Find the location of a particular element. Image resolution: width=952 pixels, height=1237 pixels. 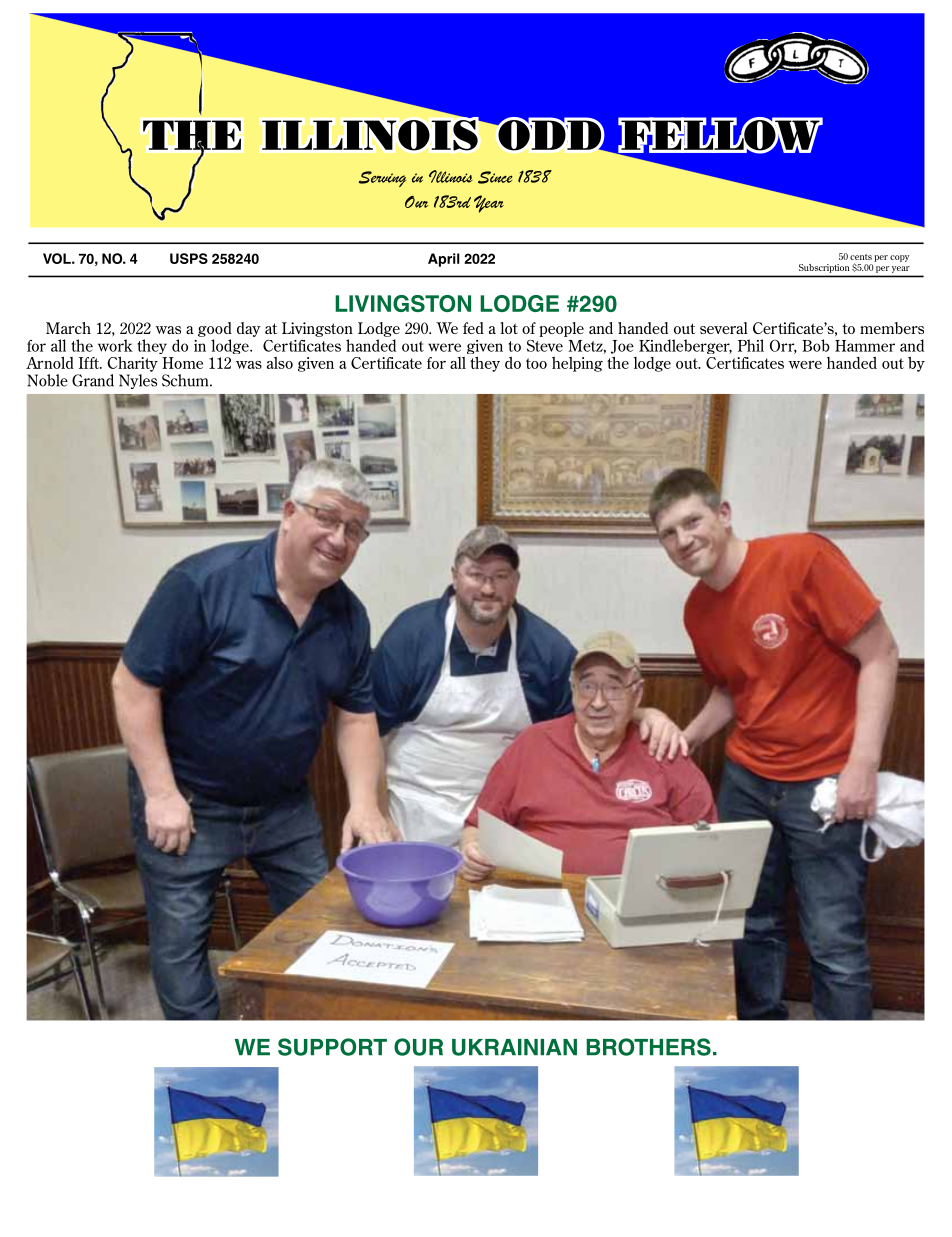

SUPPORT is located at coordinates (332, 1047).
